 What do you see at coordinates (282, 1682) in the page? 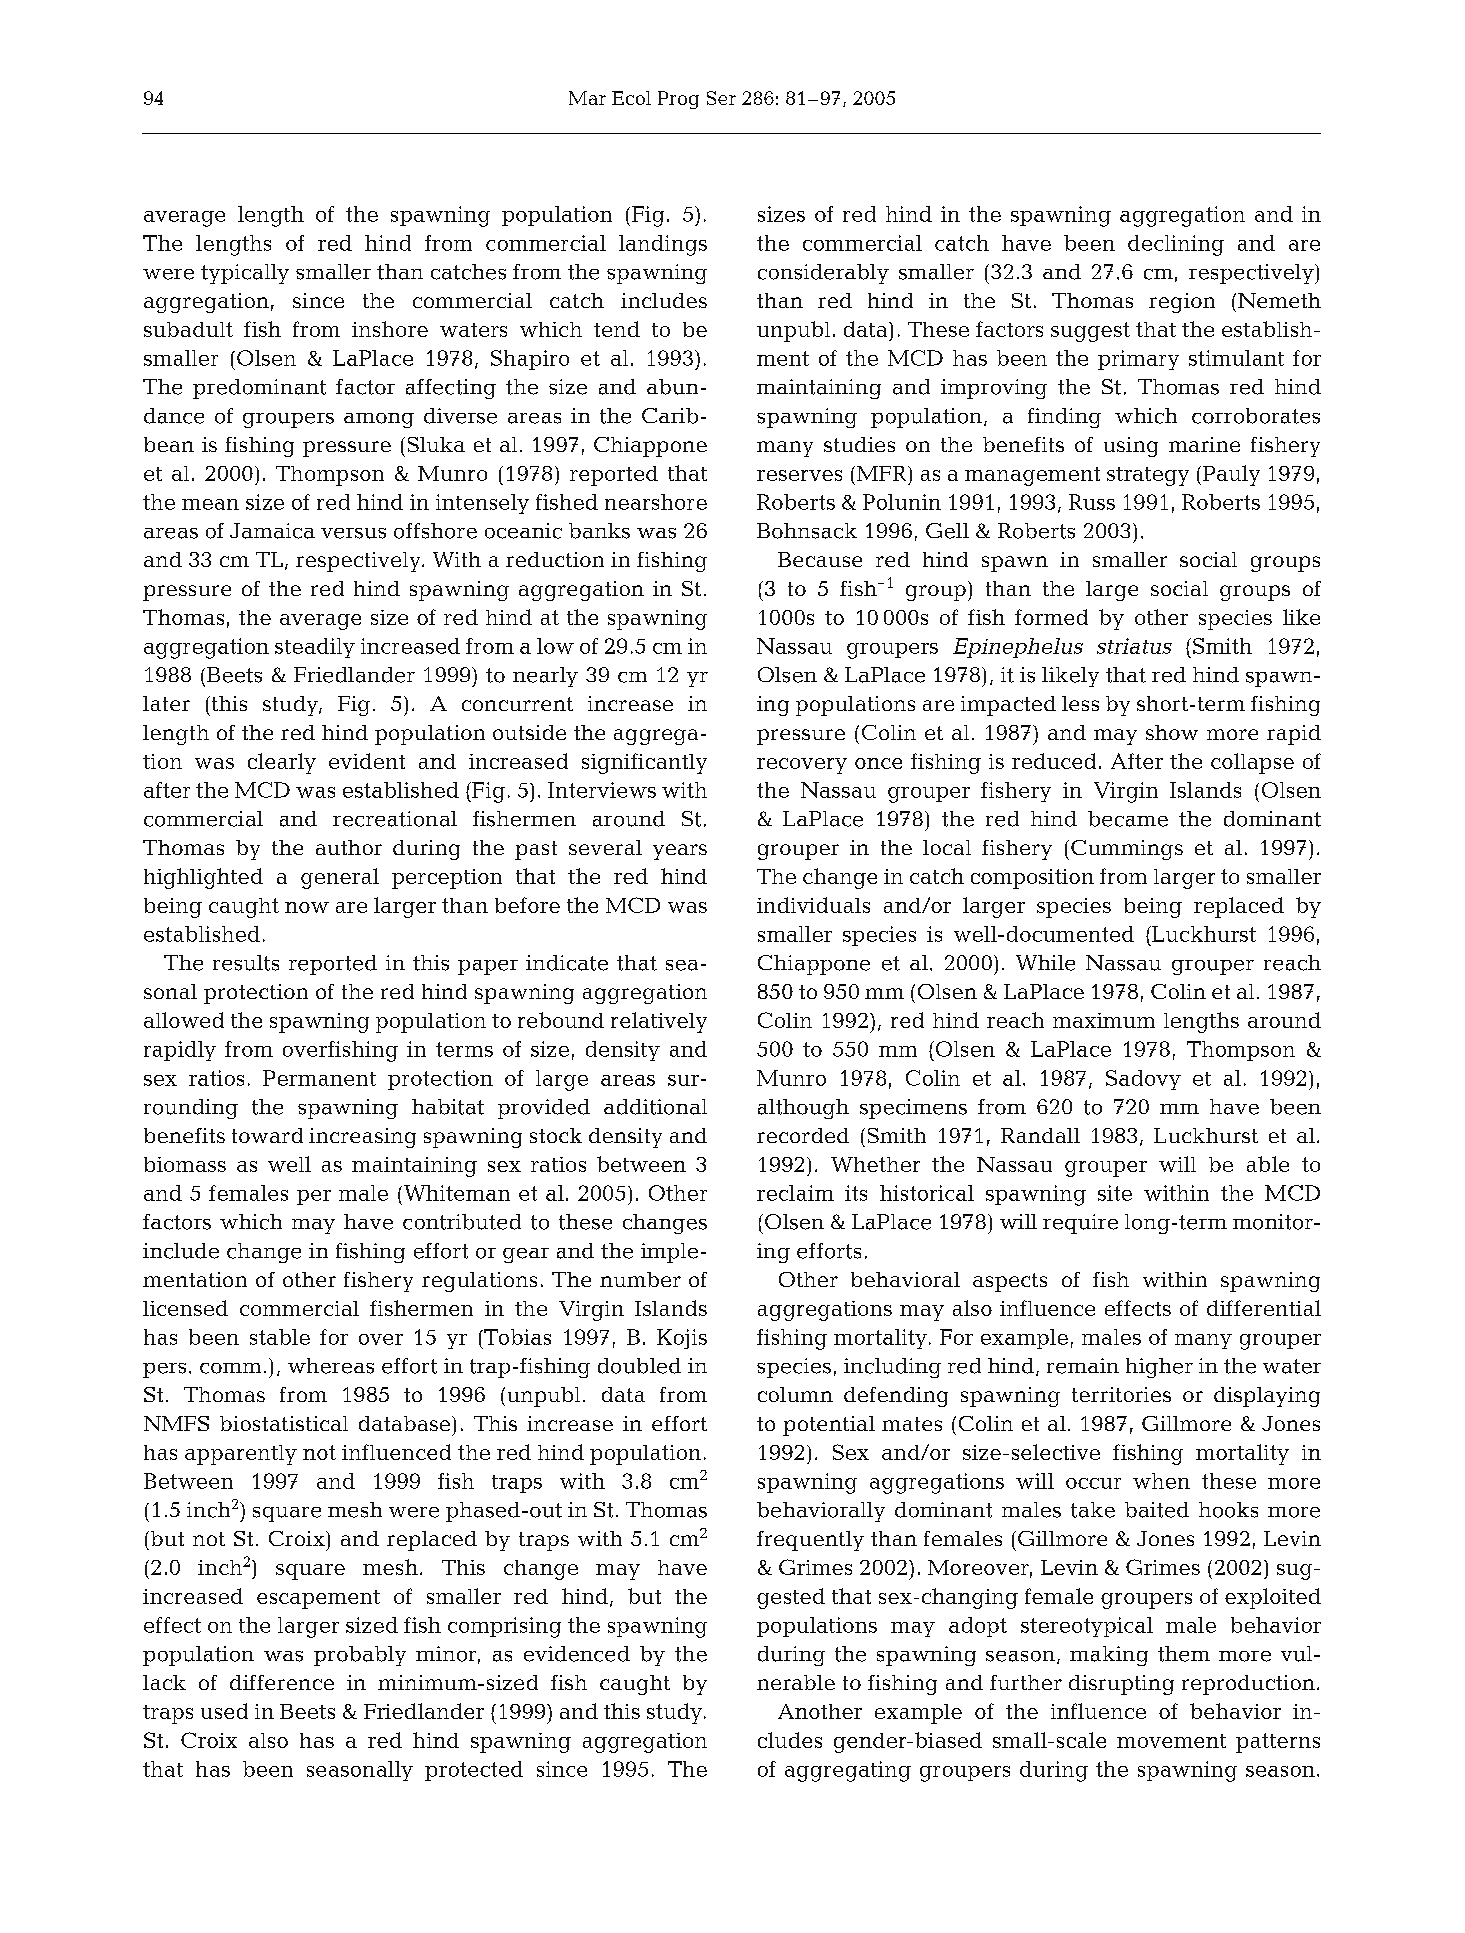
I see `difference` at bounding box center [282, 1682].
